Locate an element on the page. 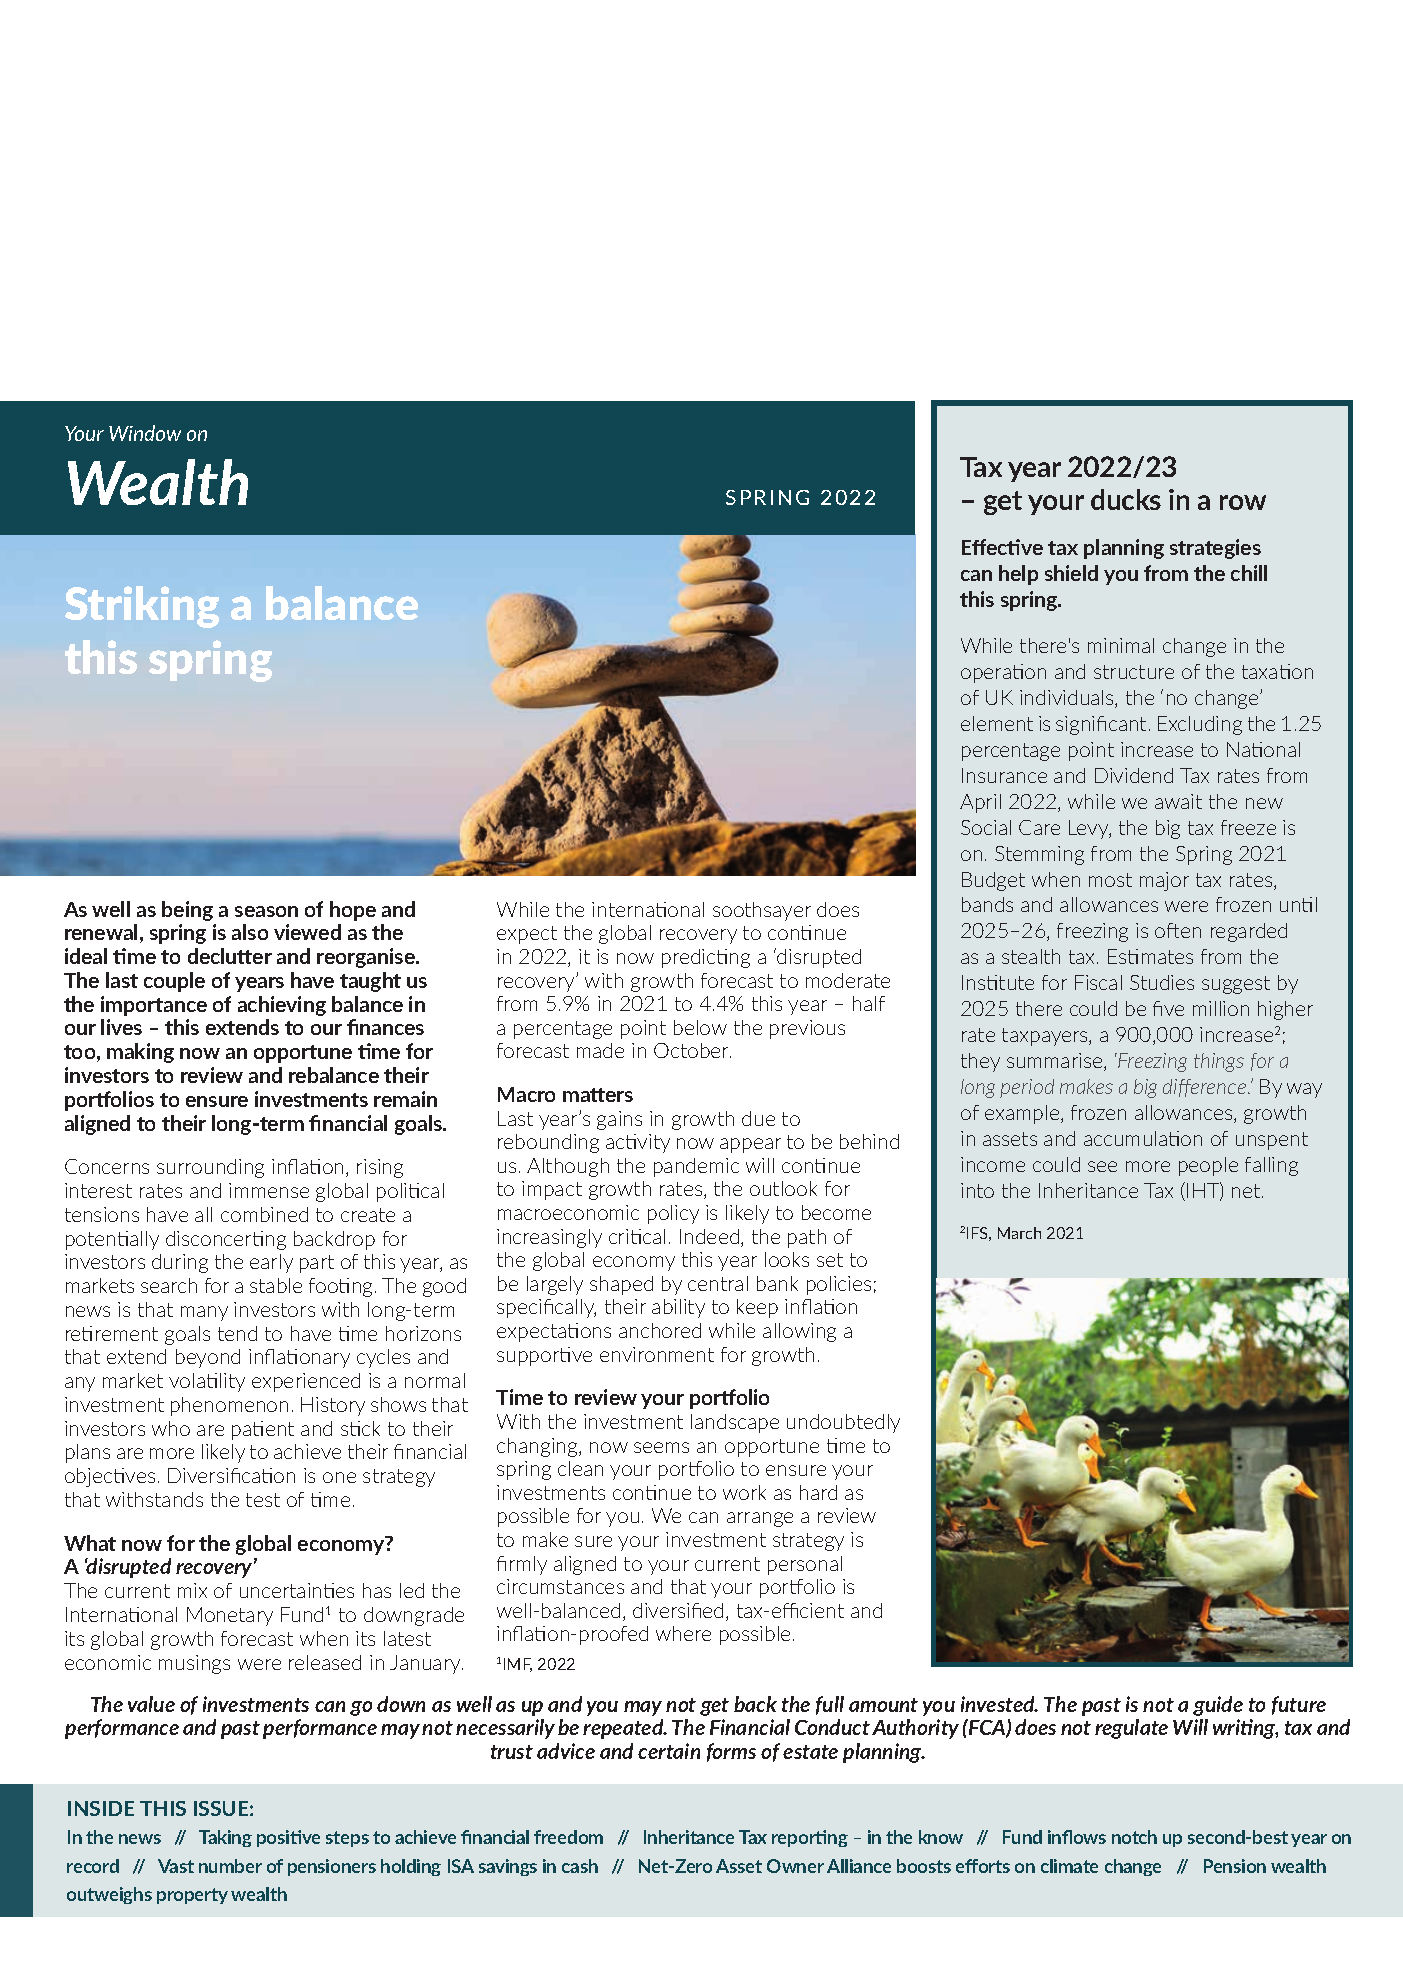 The image size is (1403, 1984). season is located at coordinates (266, 911).
